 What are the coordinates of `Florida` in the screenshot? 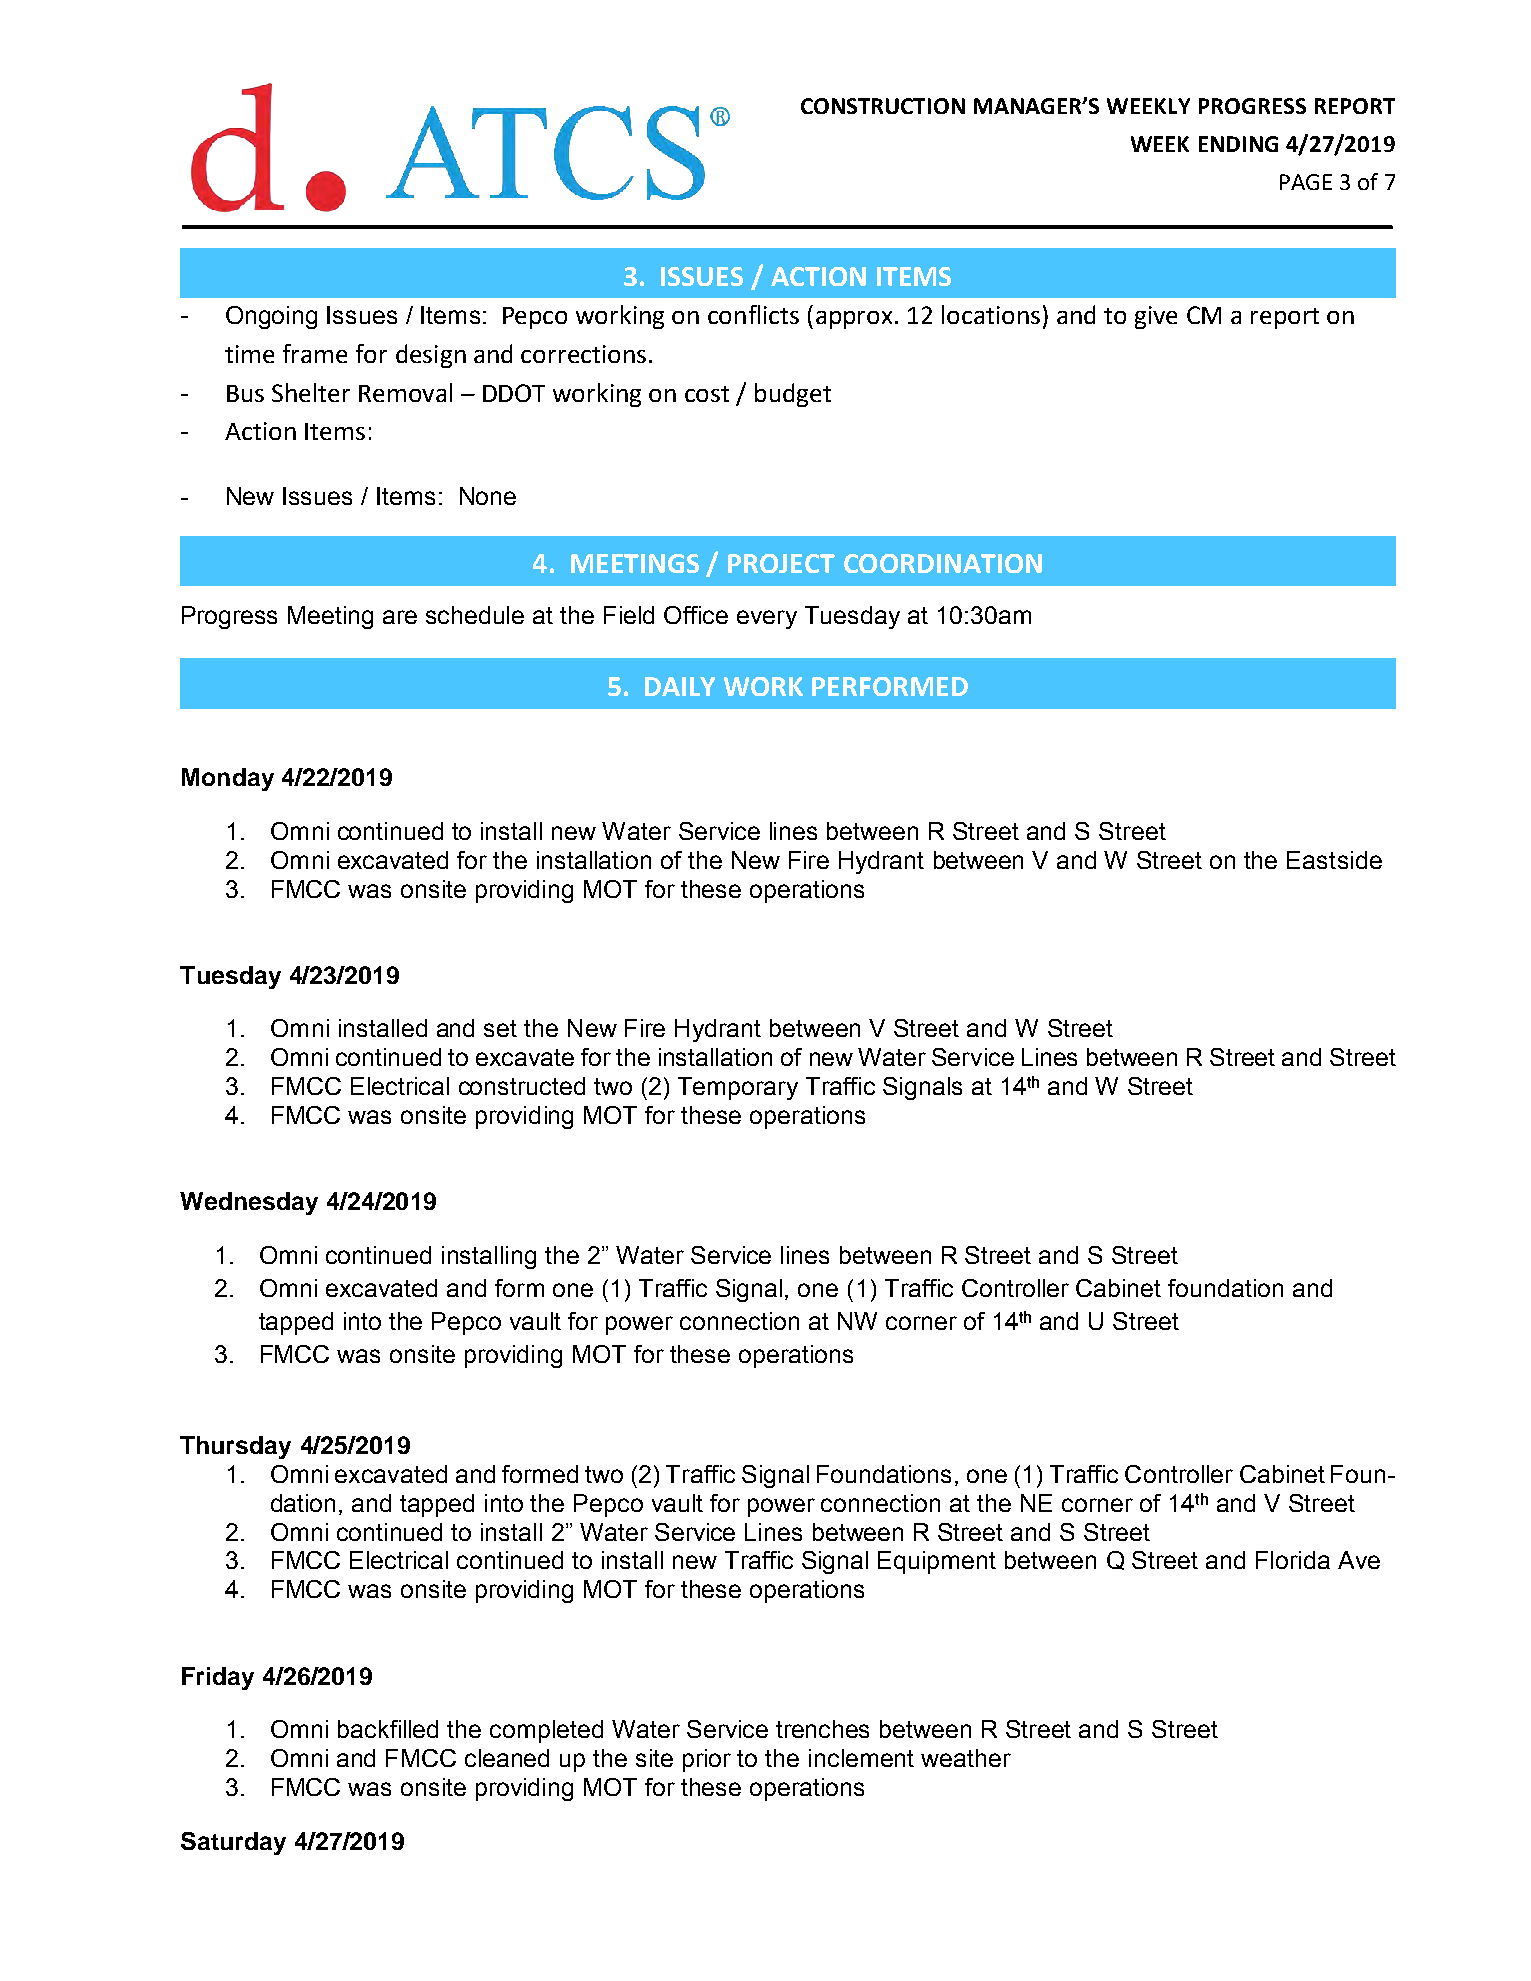 It's located at (1293, 1560).
